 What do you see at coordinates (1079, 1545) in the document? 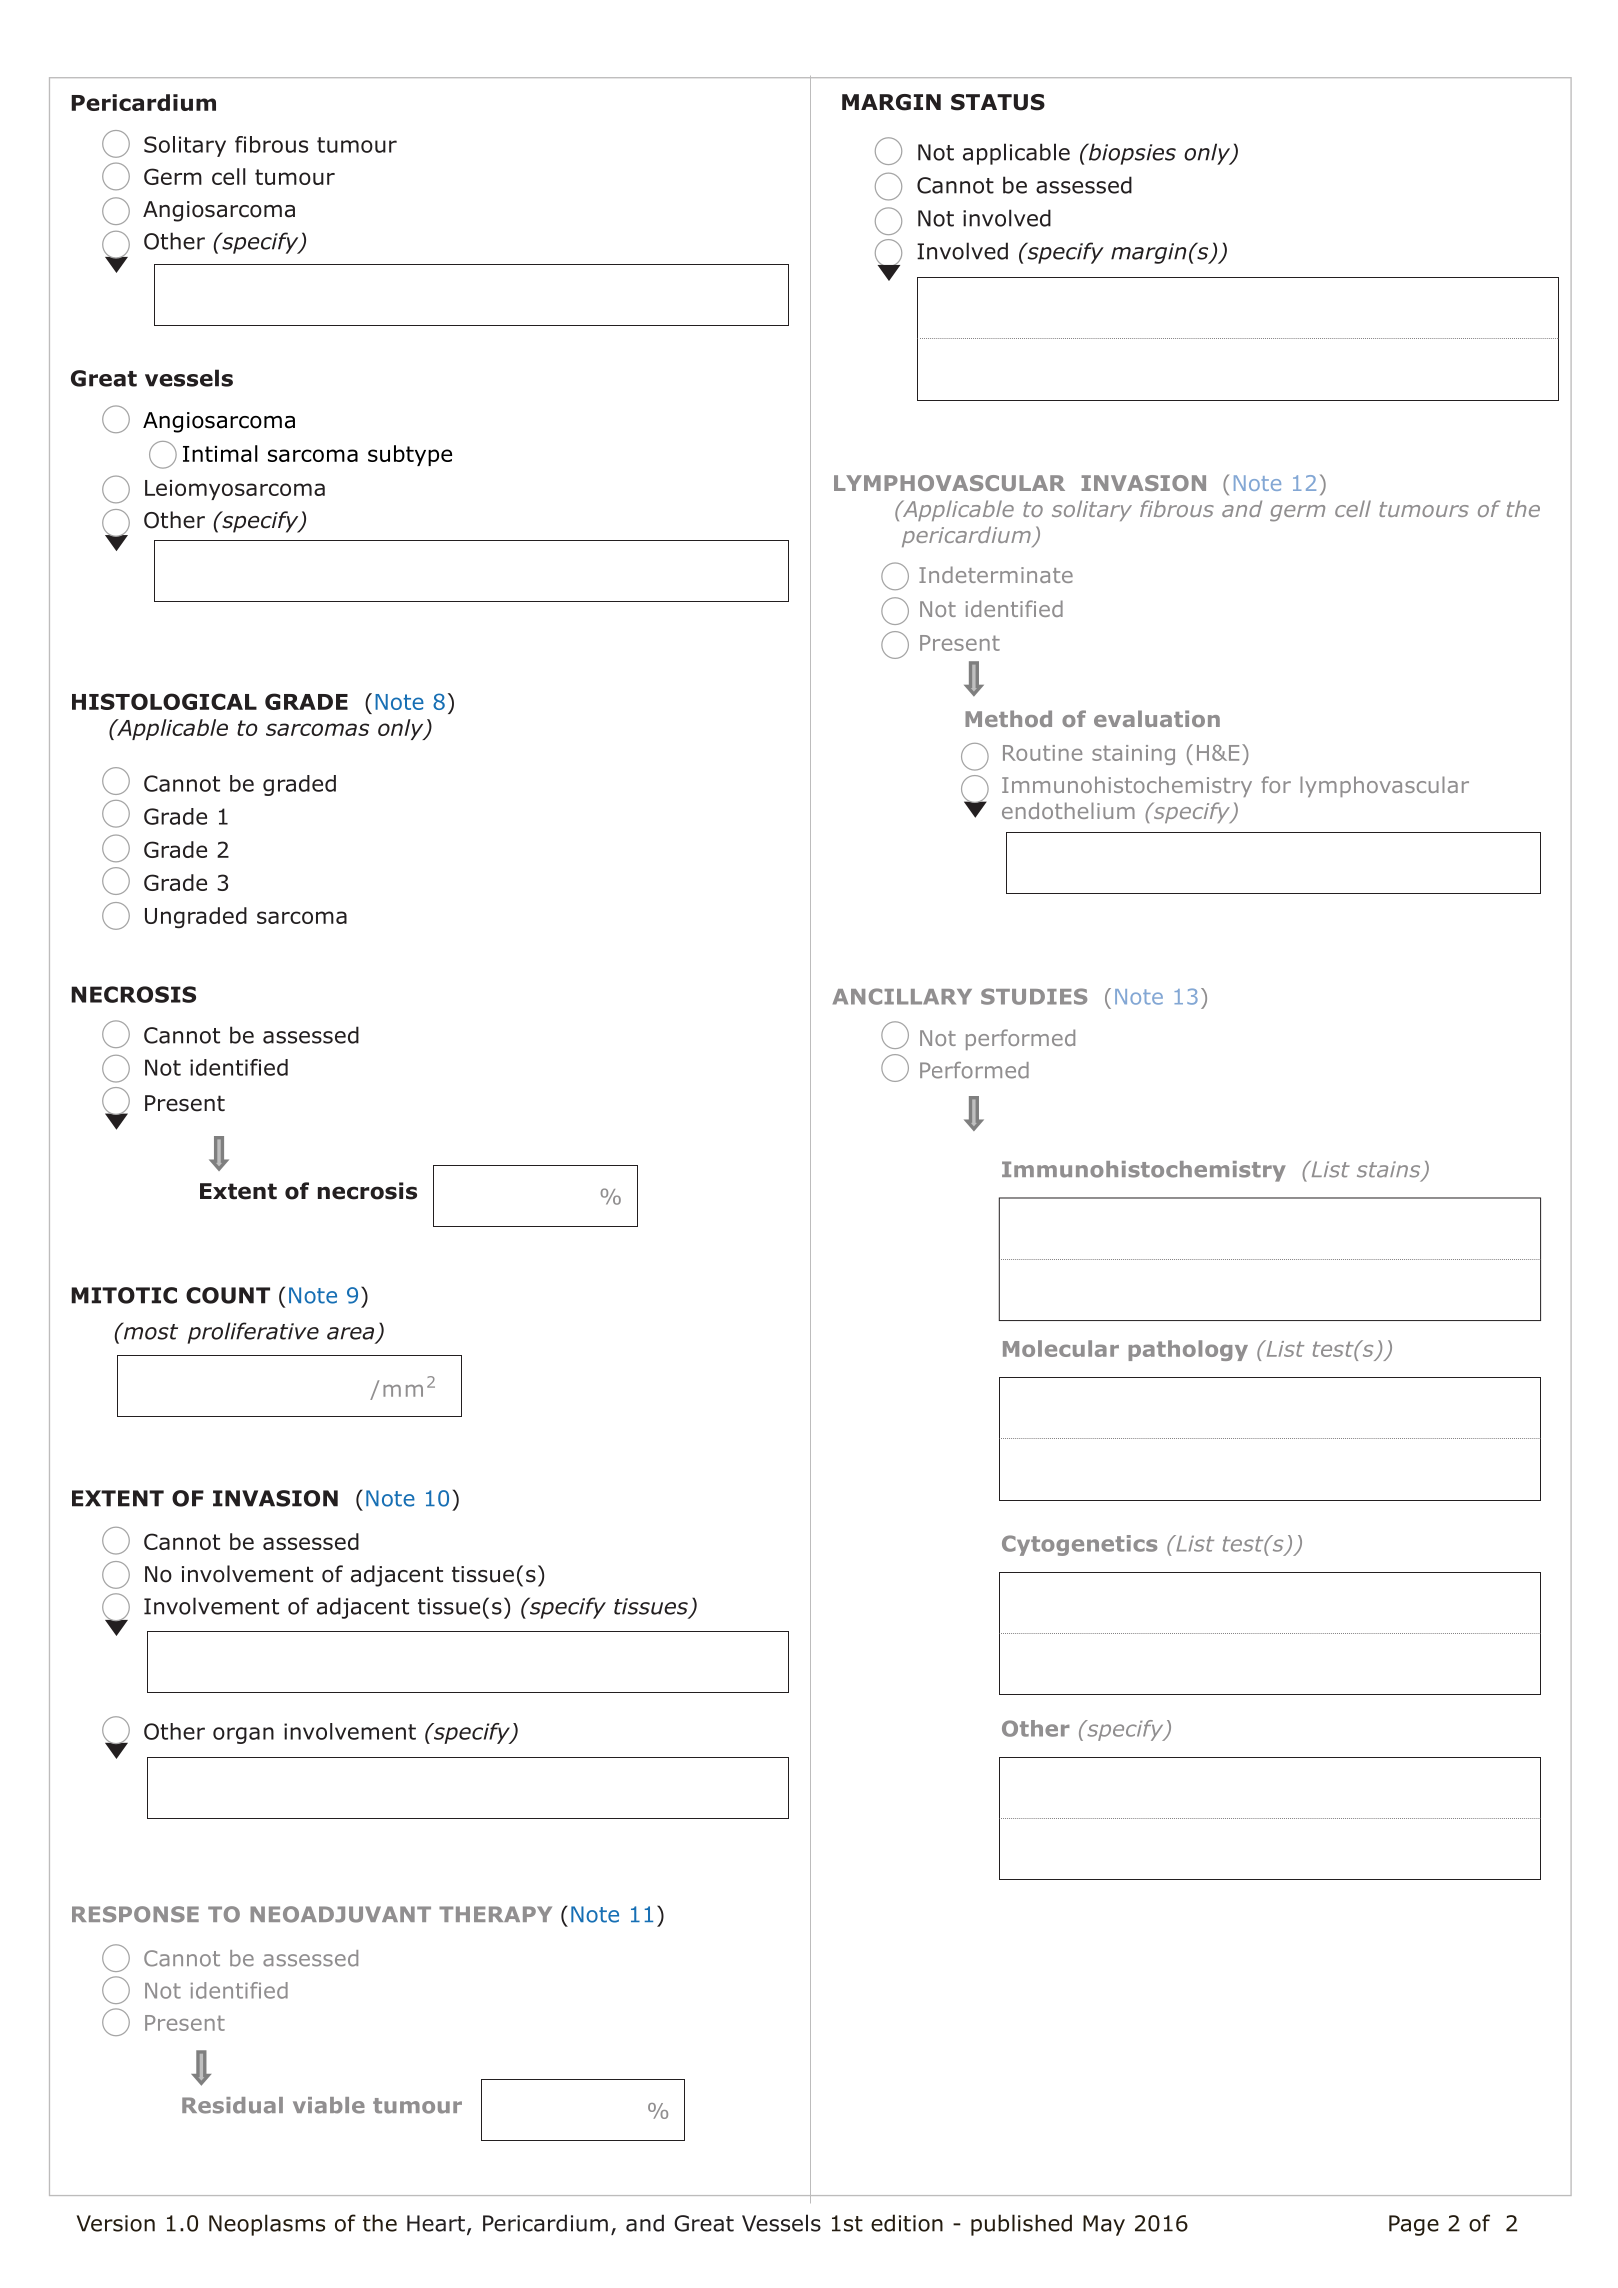
I see `Cytogenetics` at bounding box center [1079, 1545].
